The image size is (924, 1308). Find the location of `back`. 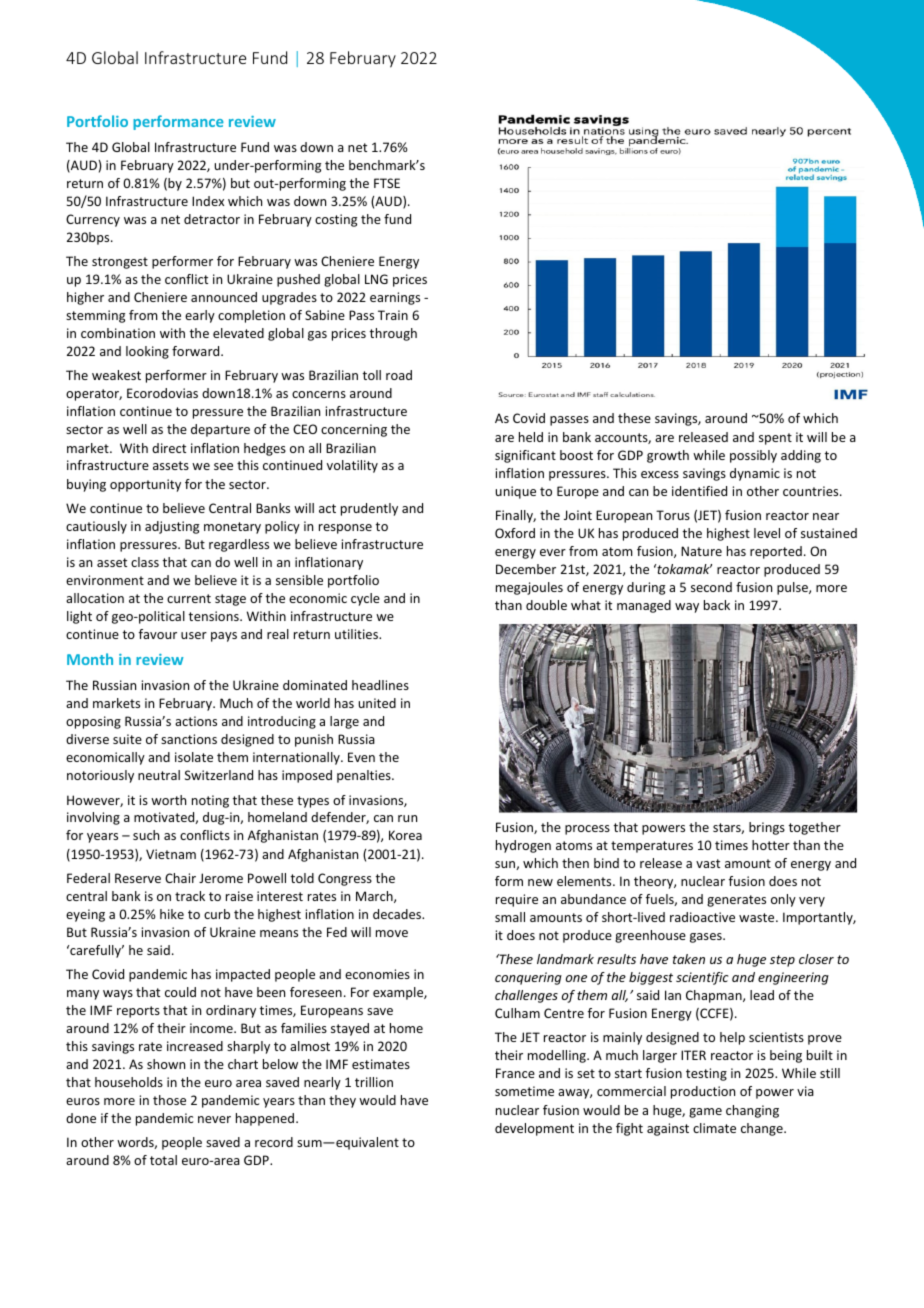

back is located at coordinates (717, 605).
